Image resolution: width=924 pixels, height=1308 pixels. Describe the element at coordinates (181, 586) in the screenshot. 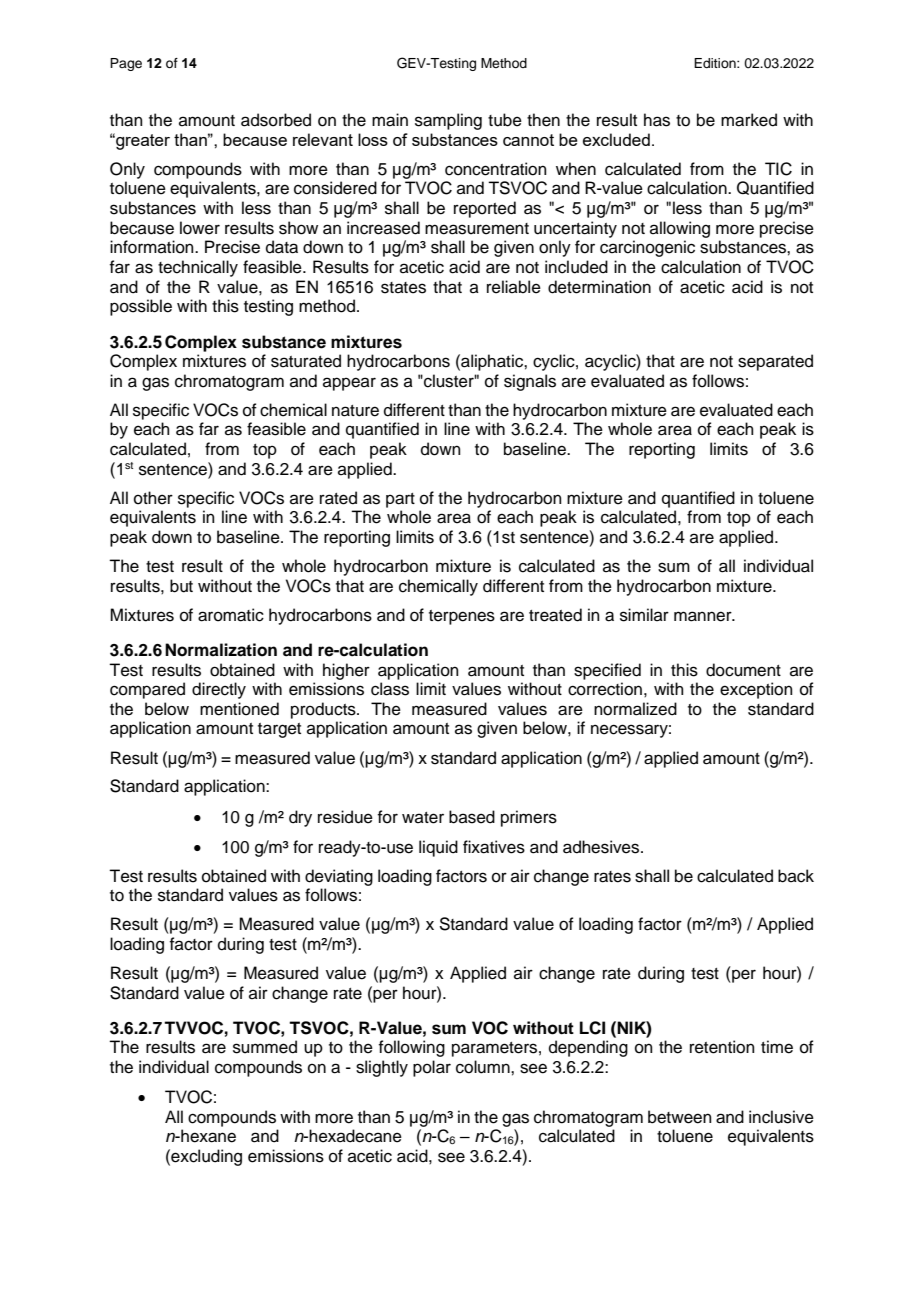

I see `but` at that location.
